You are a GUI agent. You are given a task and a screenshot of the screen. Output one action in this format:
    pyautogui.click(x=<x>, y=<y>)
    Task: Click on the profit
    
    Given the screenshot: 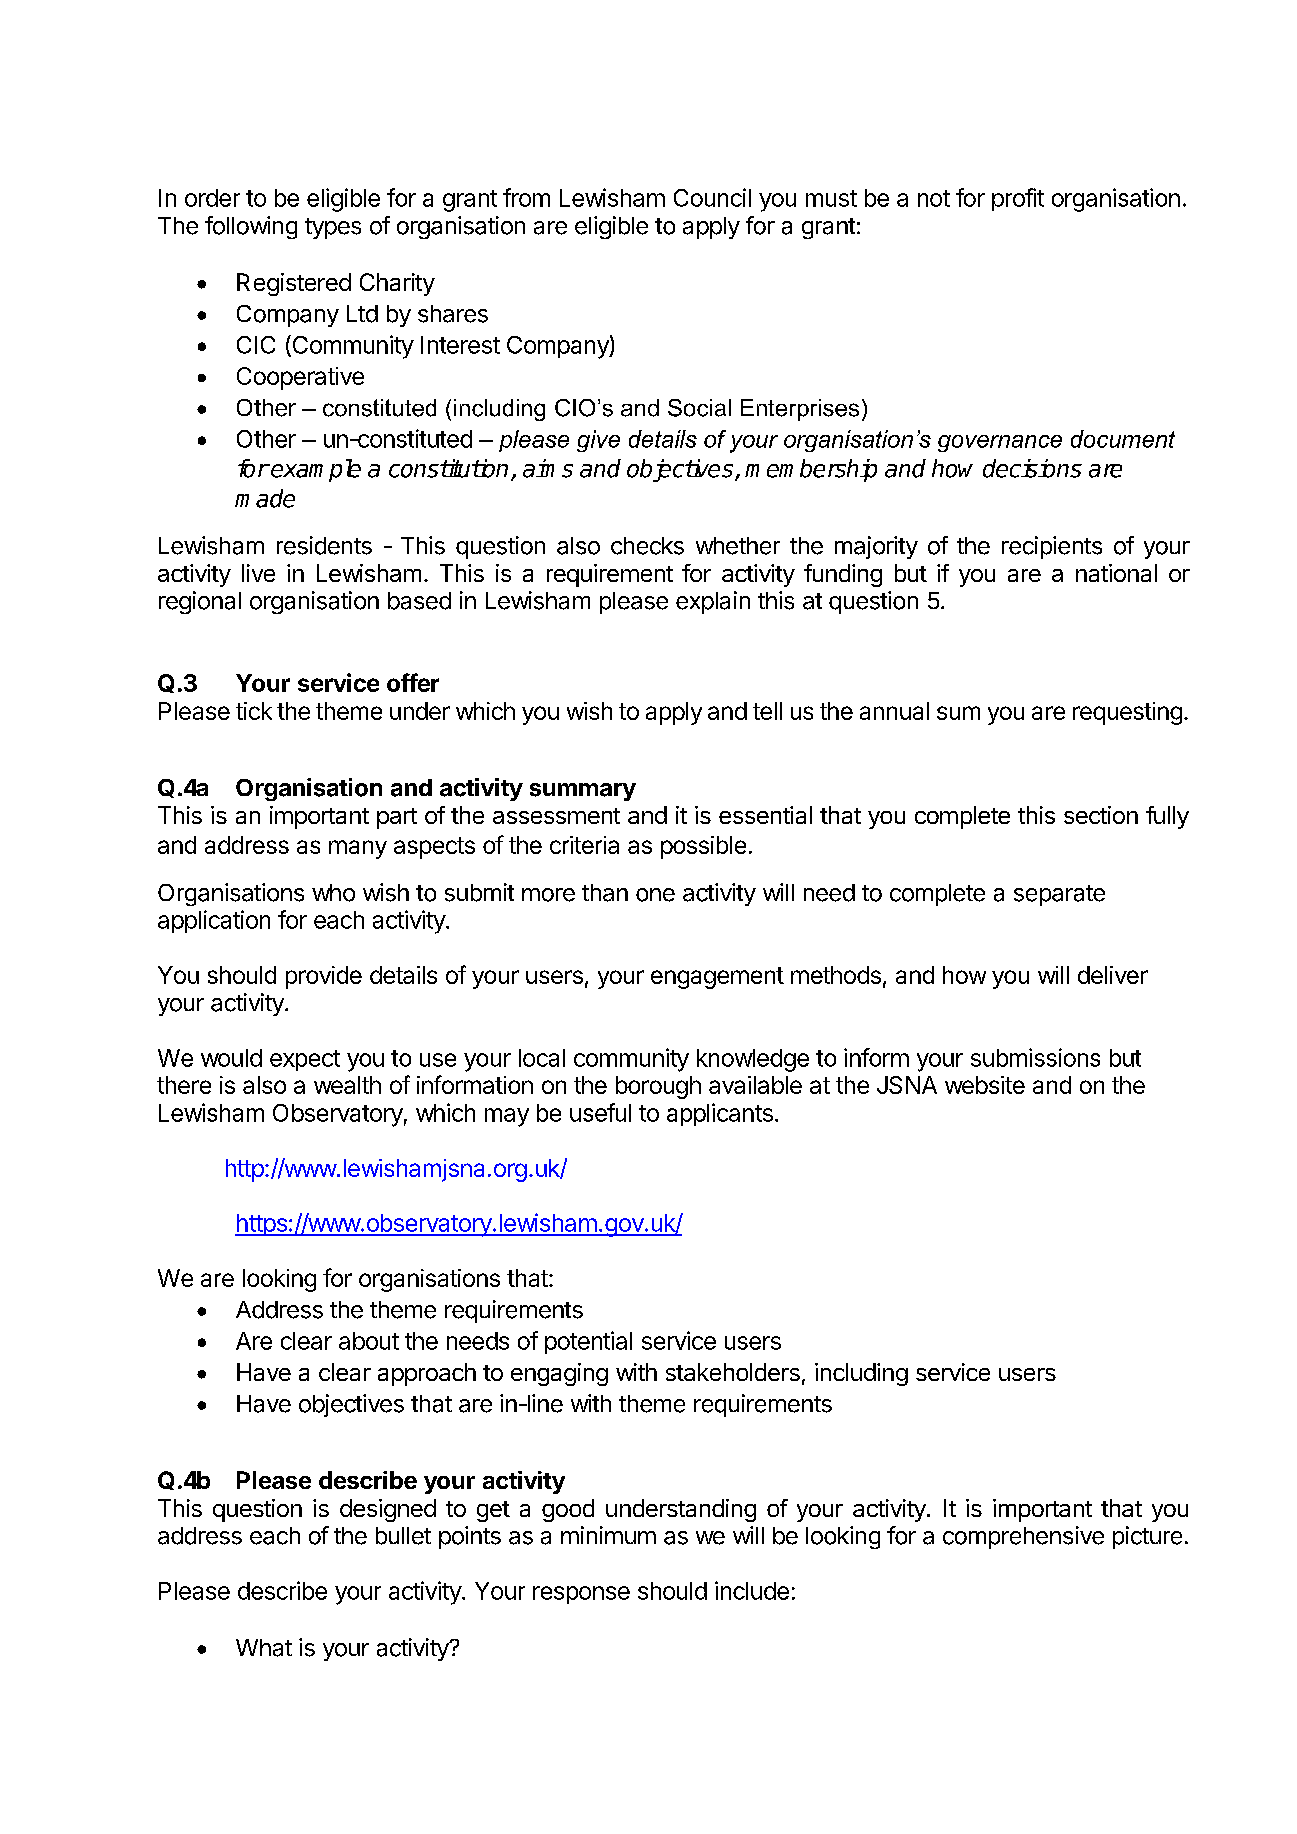 What is the action you would take?
    pyautogui.click(x=1018, y=199)
